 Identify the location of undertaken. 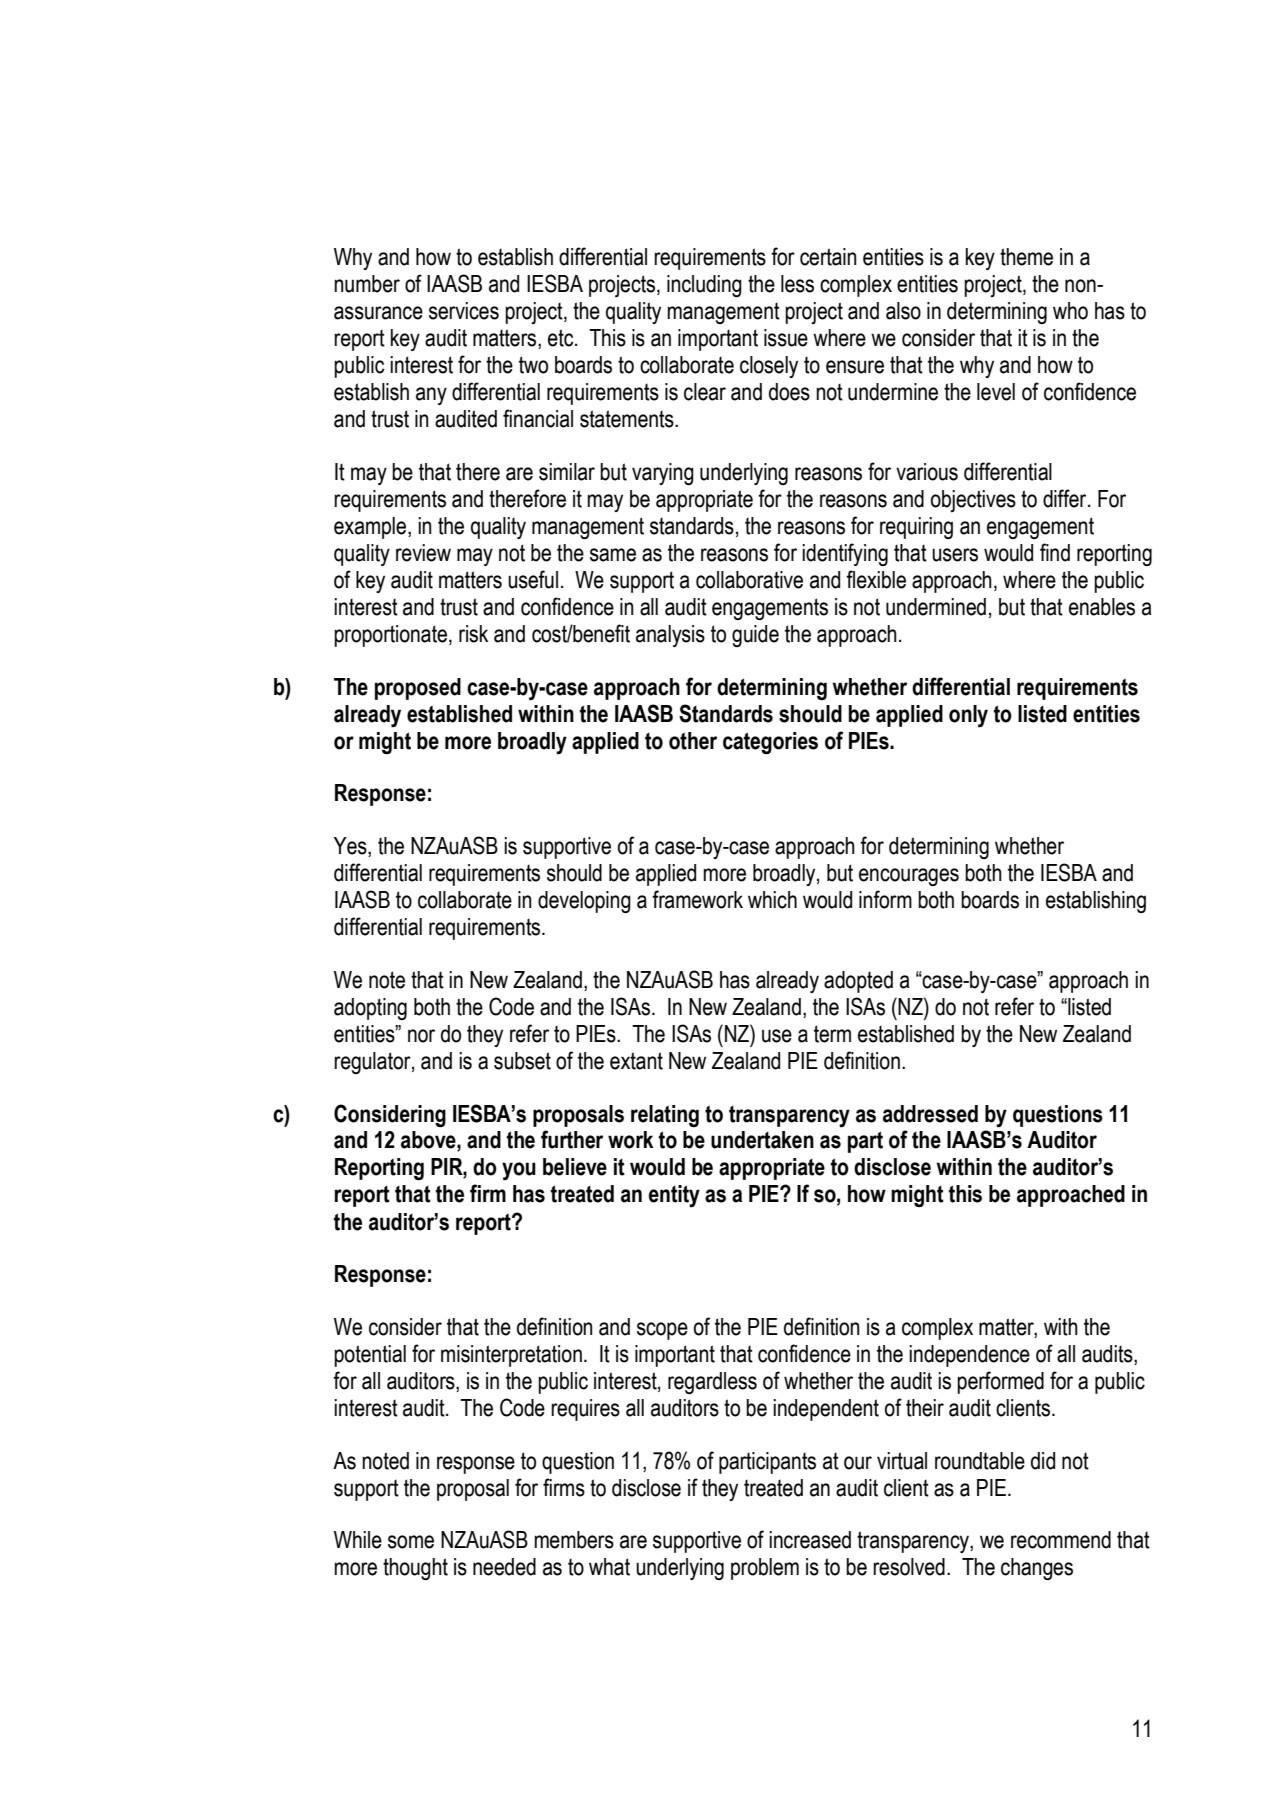
(762, 1140).
